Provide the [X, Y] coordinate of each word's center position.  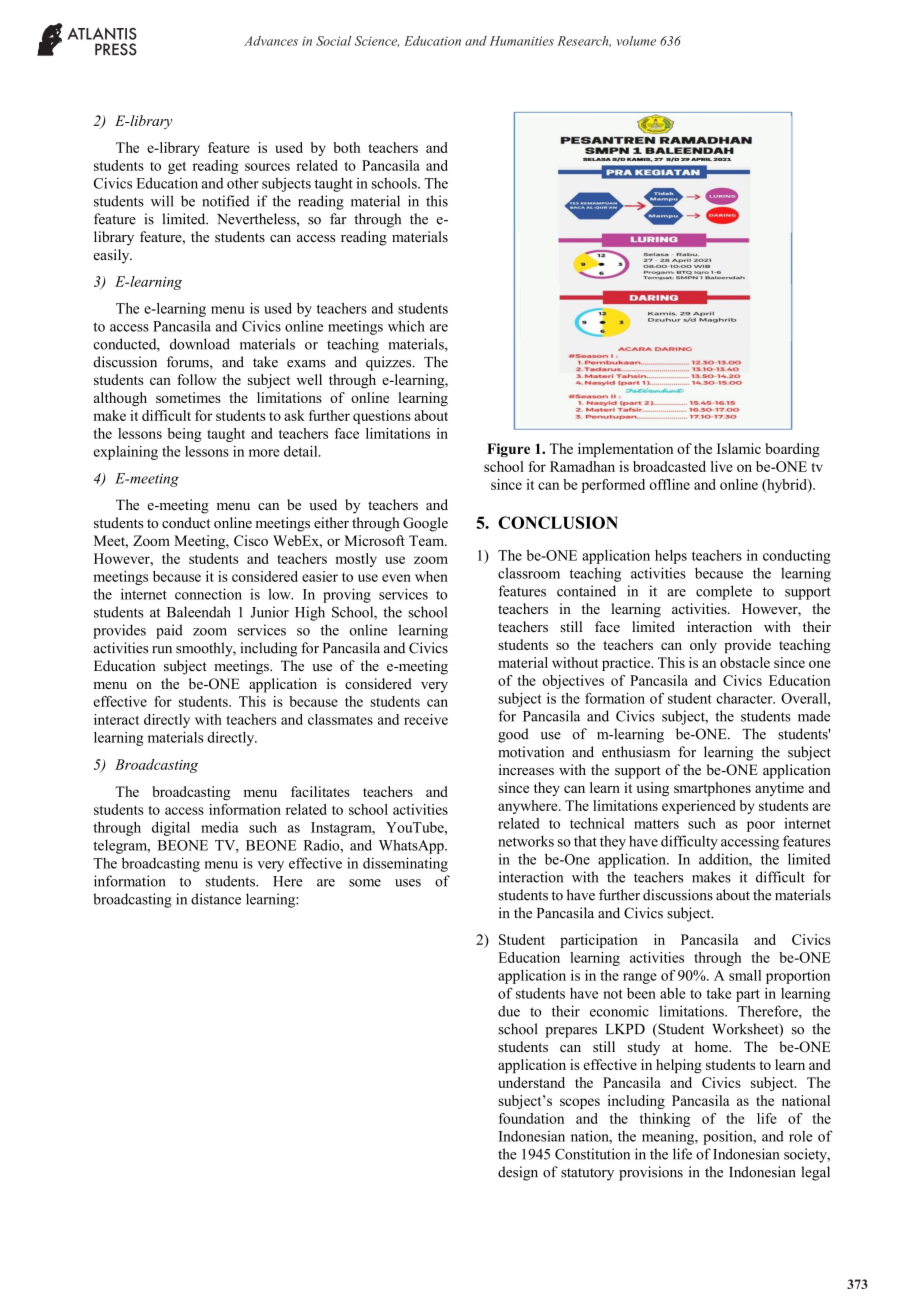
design [518, 1173]
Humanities [522, 41]
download [200, 344]
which [406, 326]
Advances [271, 41]
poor [761, 826]
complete [724, 592]
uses [408, 883]
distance [216, 899]
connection [208, 594]
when [431, 576]
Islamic [739, 448]
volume [636, 41]
